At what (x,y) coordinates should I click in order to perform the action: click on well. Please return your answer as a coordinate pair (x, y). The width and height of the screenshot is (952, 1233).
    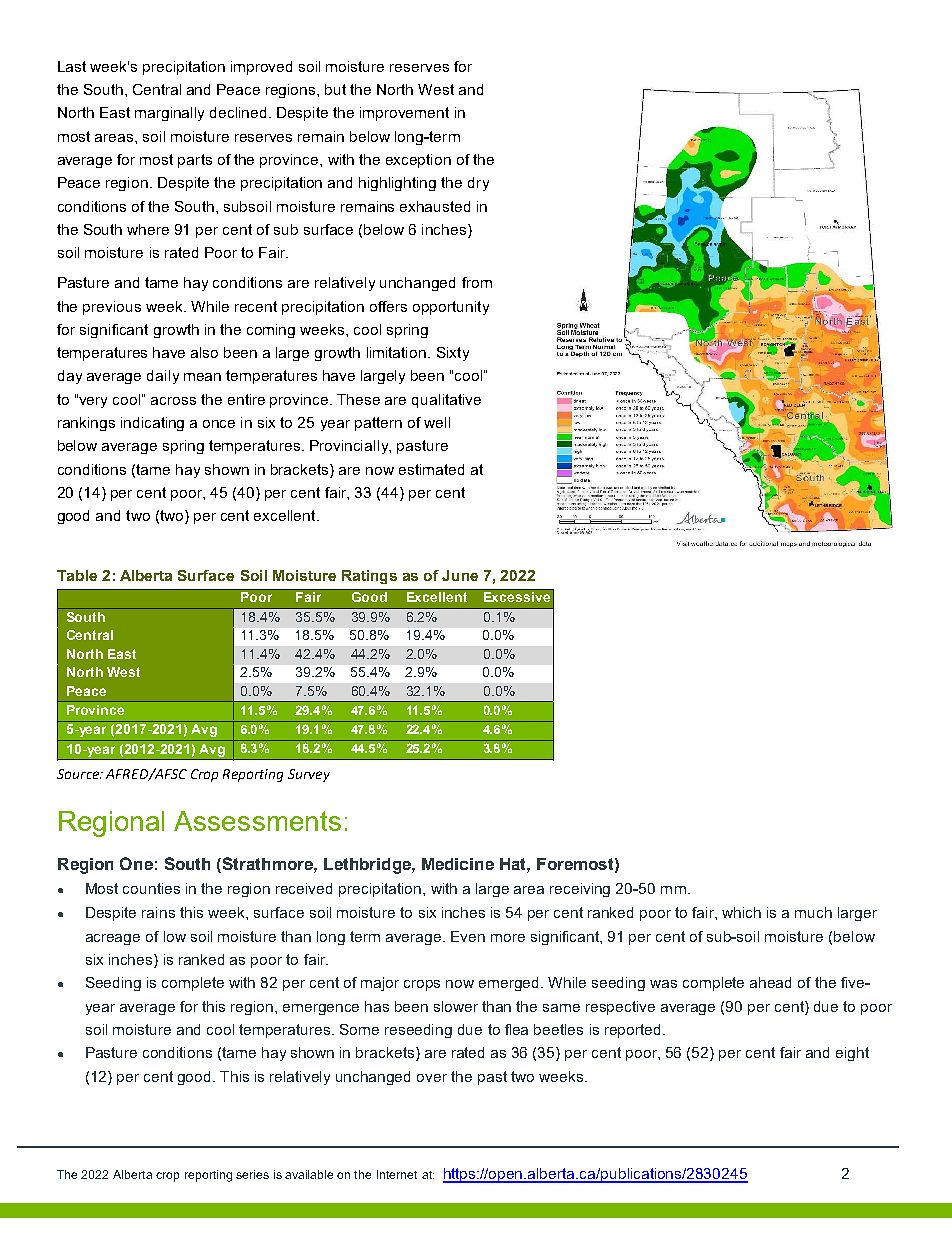
    Looking at the image, I should click on (437, 422).
